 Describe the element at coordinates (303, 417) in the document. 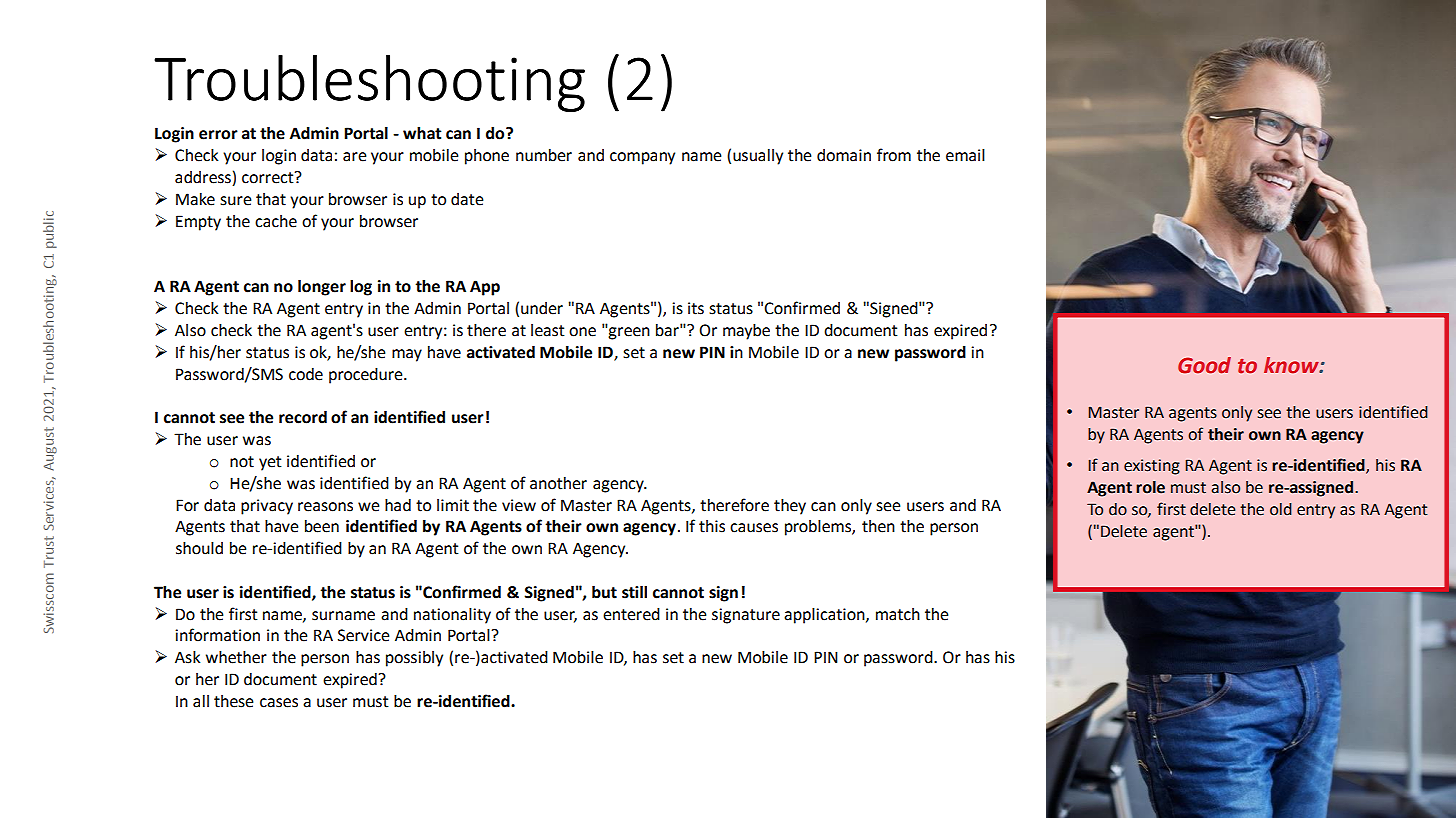

I see `record` at that location.
